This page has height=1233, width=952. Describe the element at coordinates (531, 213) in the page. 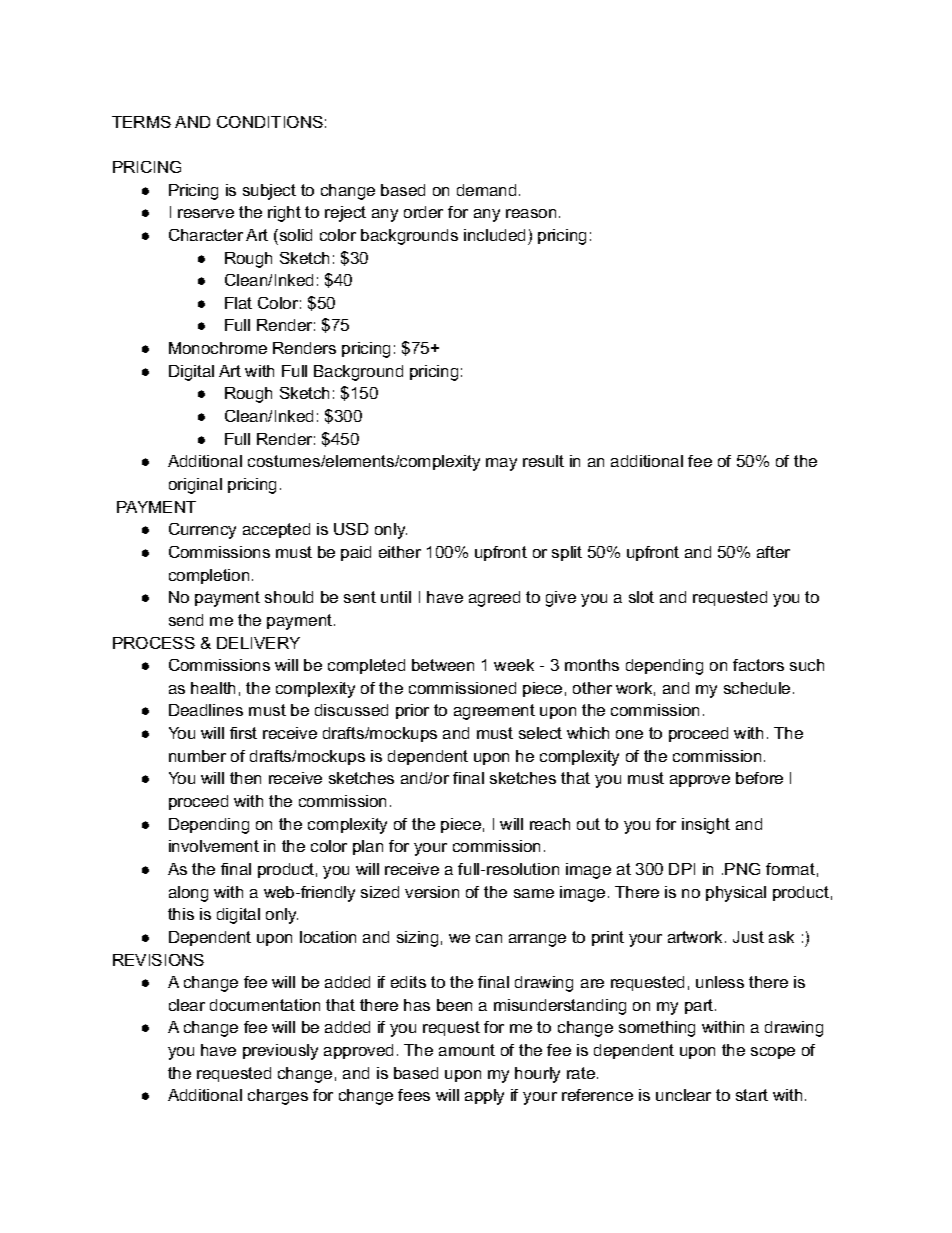

I see `reason` at that location.
